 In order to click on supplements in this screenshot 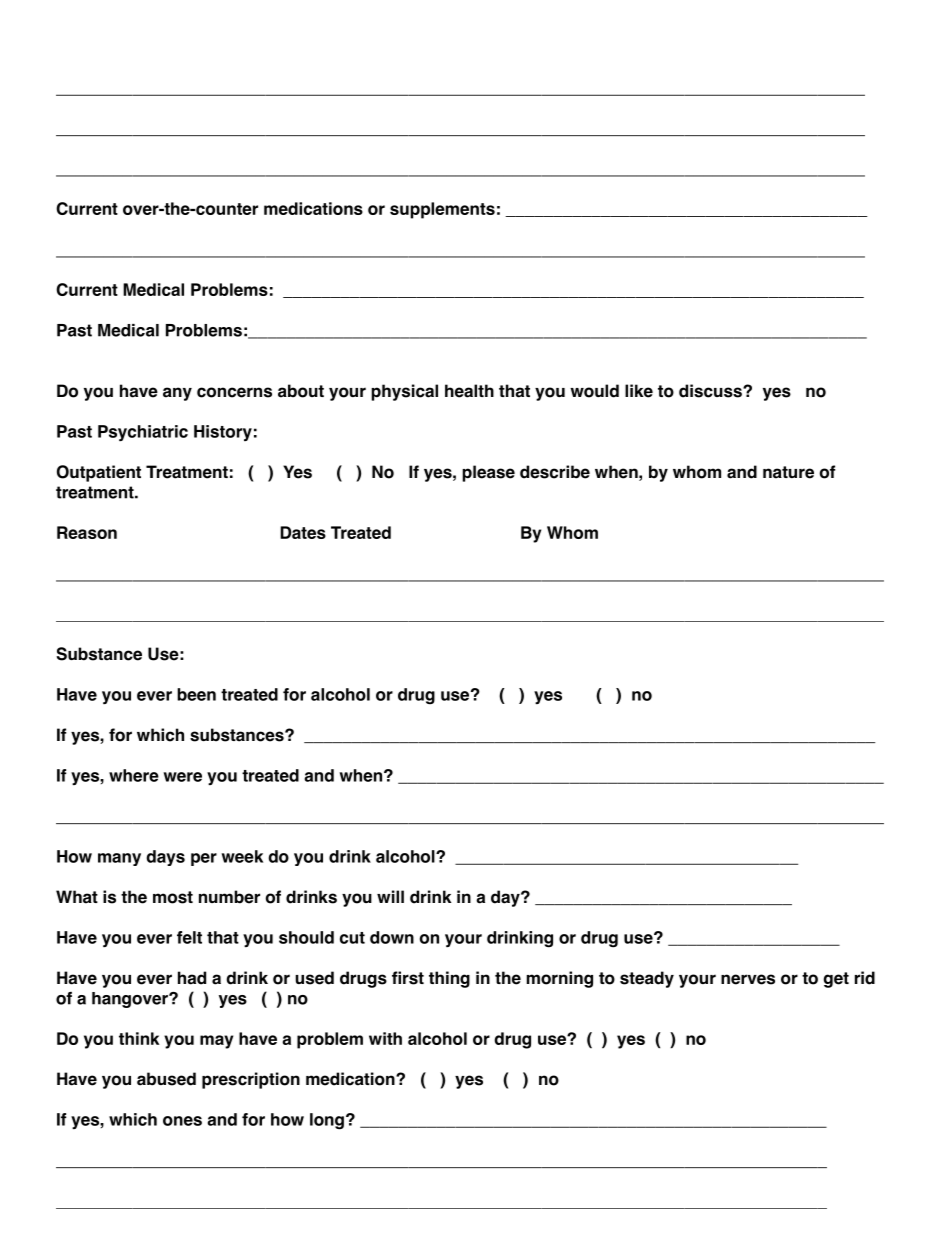, I will do `click(442, 210)`.
